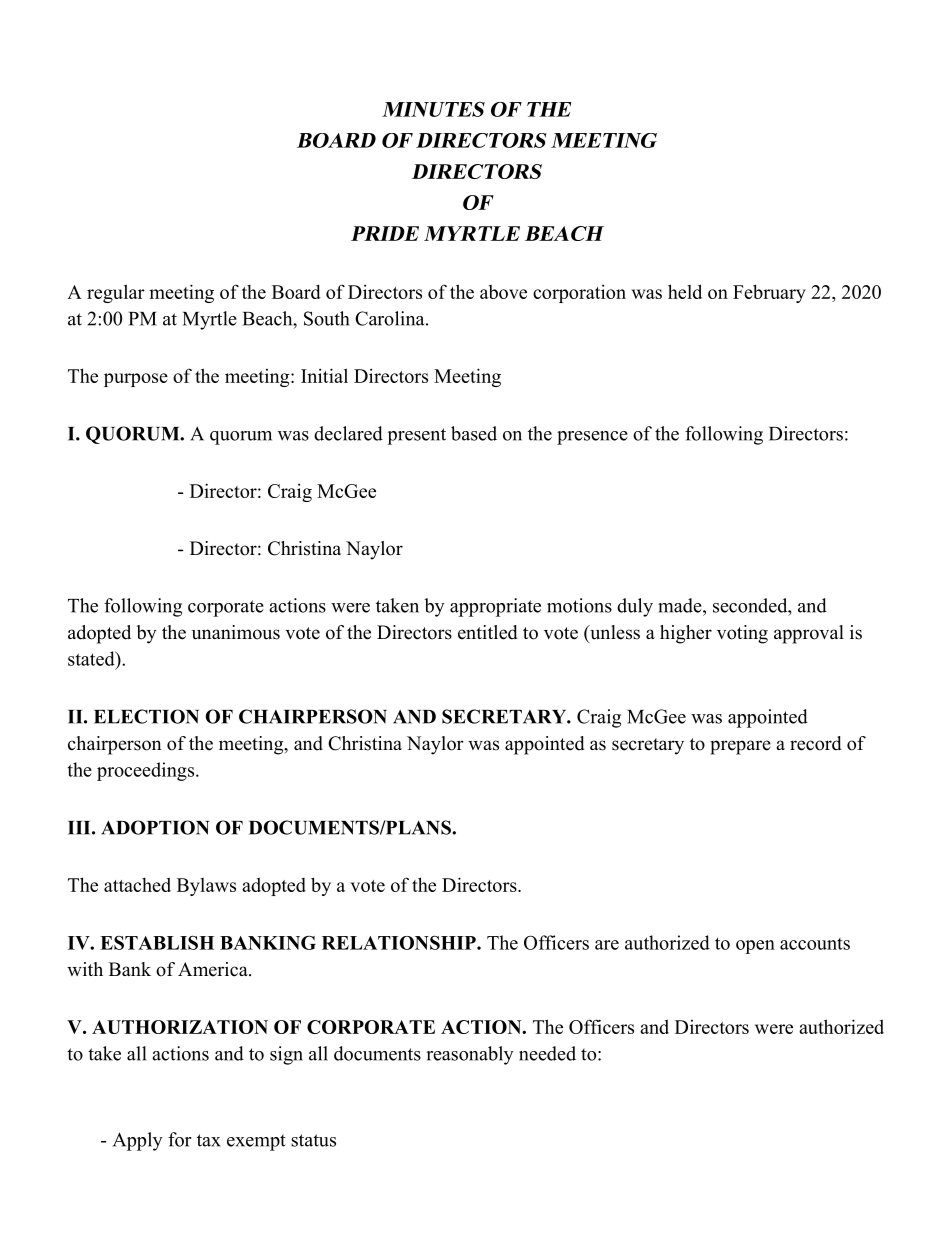  Describe the element at coordinates (179, 1139) in the document. I see `for` at that location.
